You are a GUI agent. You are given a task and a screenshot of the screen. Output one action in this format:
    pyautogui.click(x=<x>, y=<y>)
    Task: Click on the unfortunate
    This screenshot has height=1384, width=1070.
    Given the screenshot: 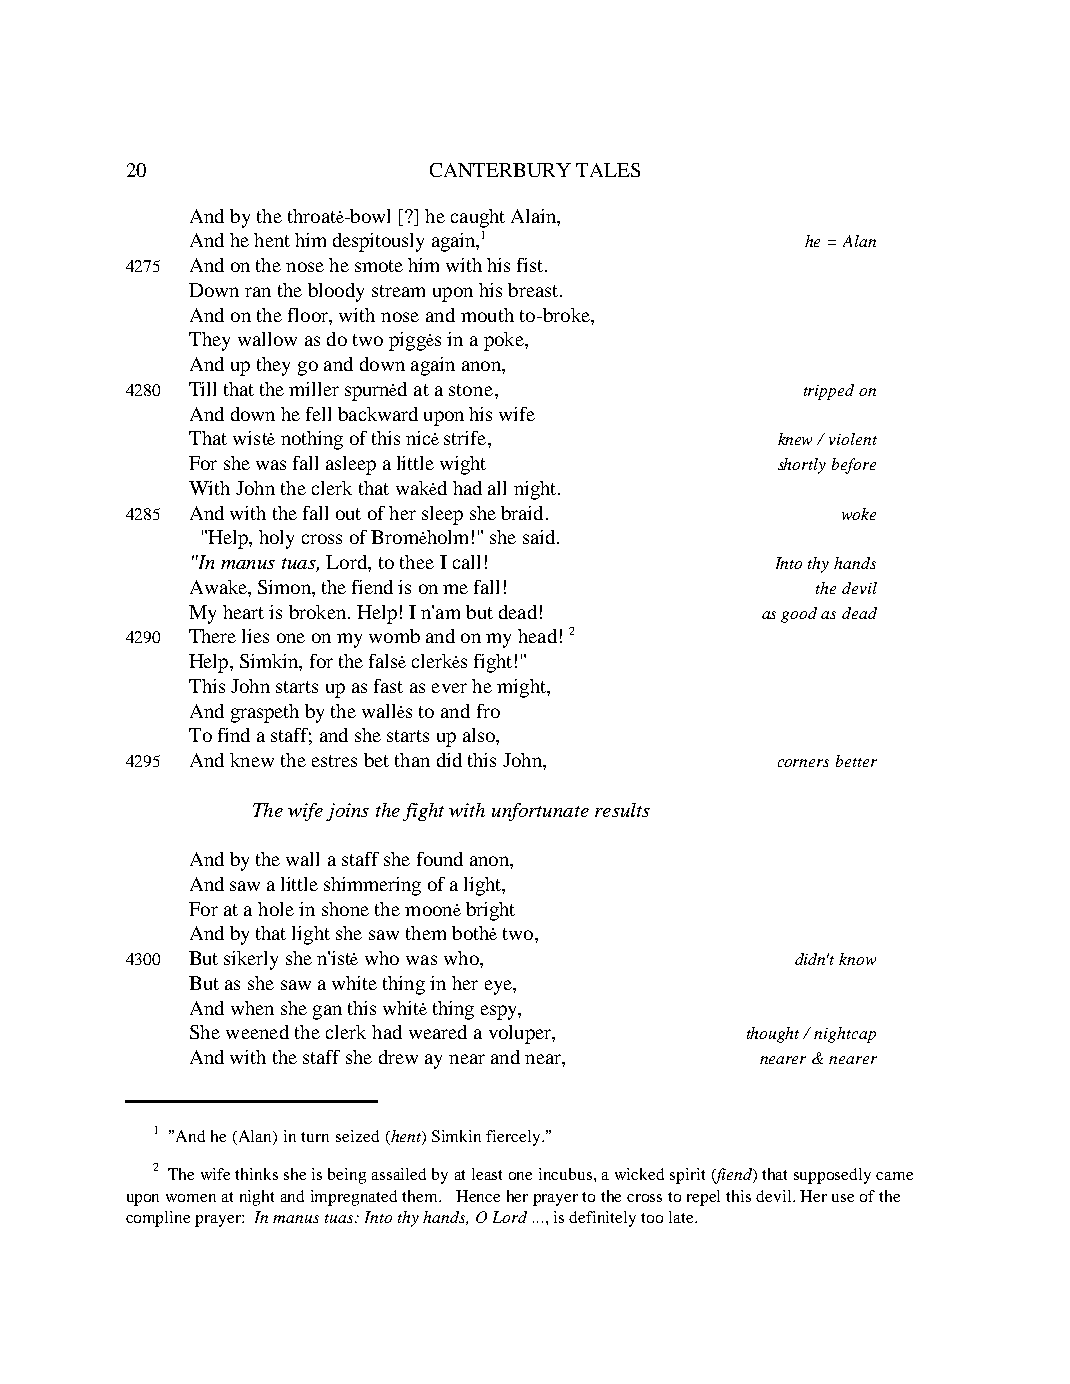 What is the action you would take?
    pyautogui.click(x=540, y=812)
